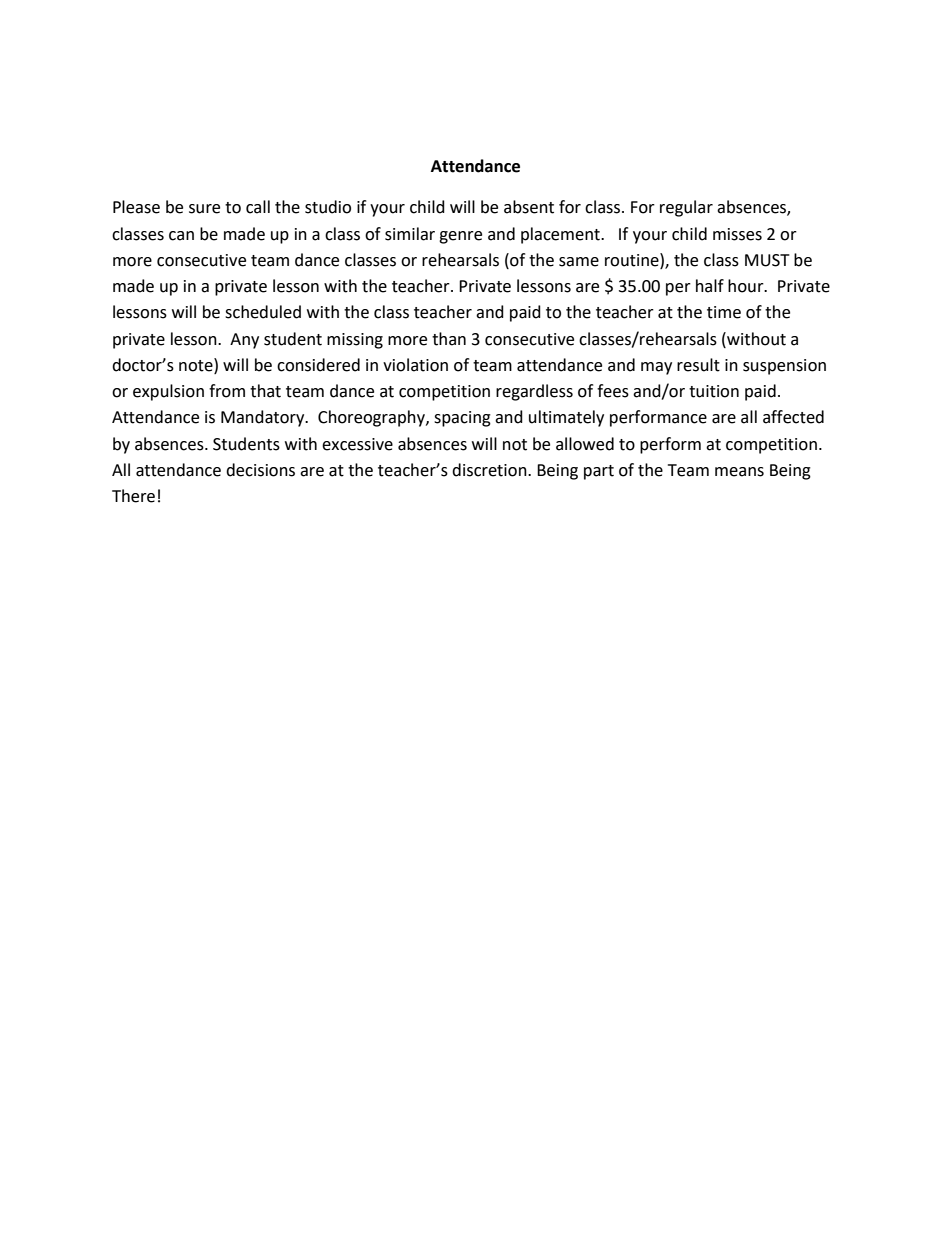  What do you see at coordinates (490, 470) in the screenshot?
I see `discretion` at bounding box center [490, 470].
